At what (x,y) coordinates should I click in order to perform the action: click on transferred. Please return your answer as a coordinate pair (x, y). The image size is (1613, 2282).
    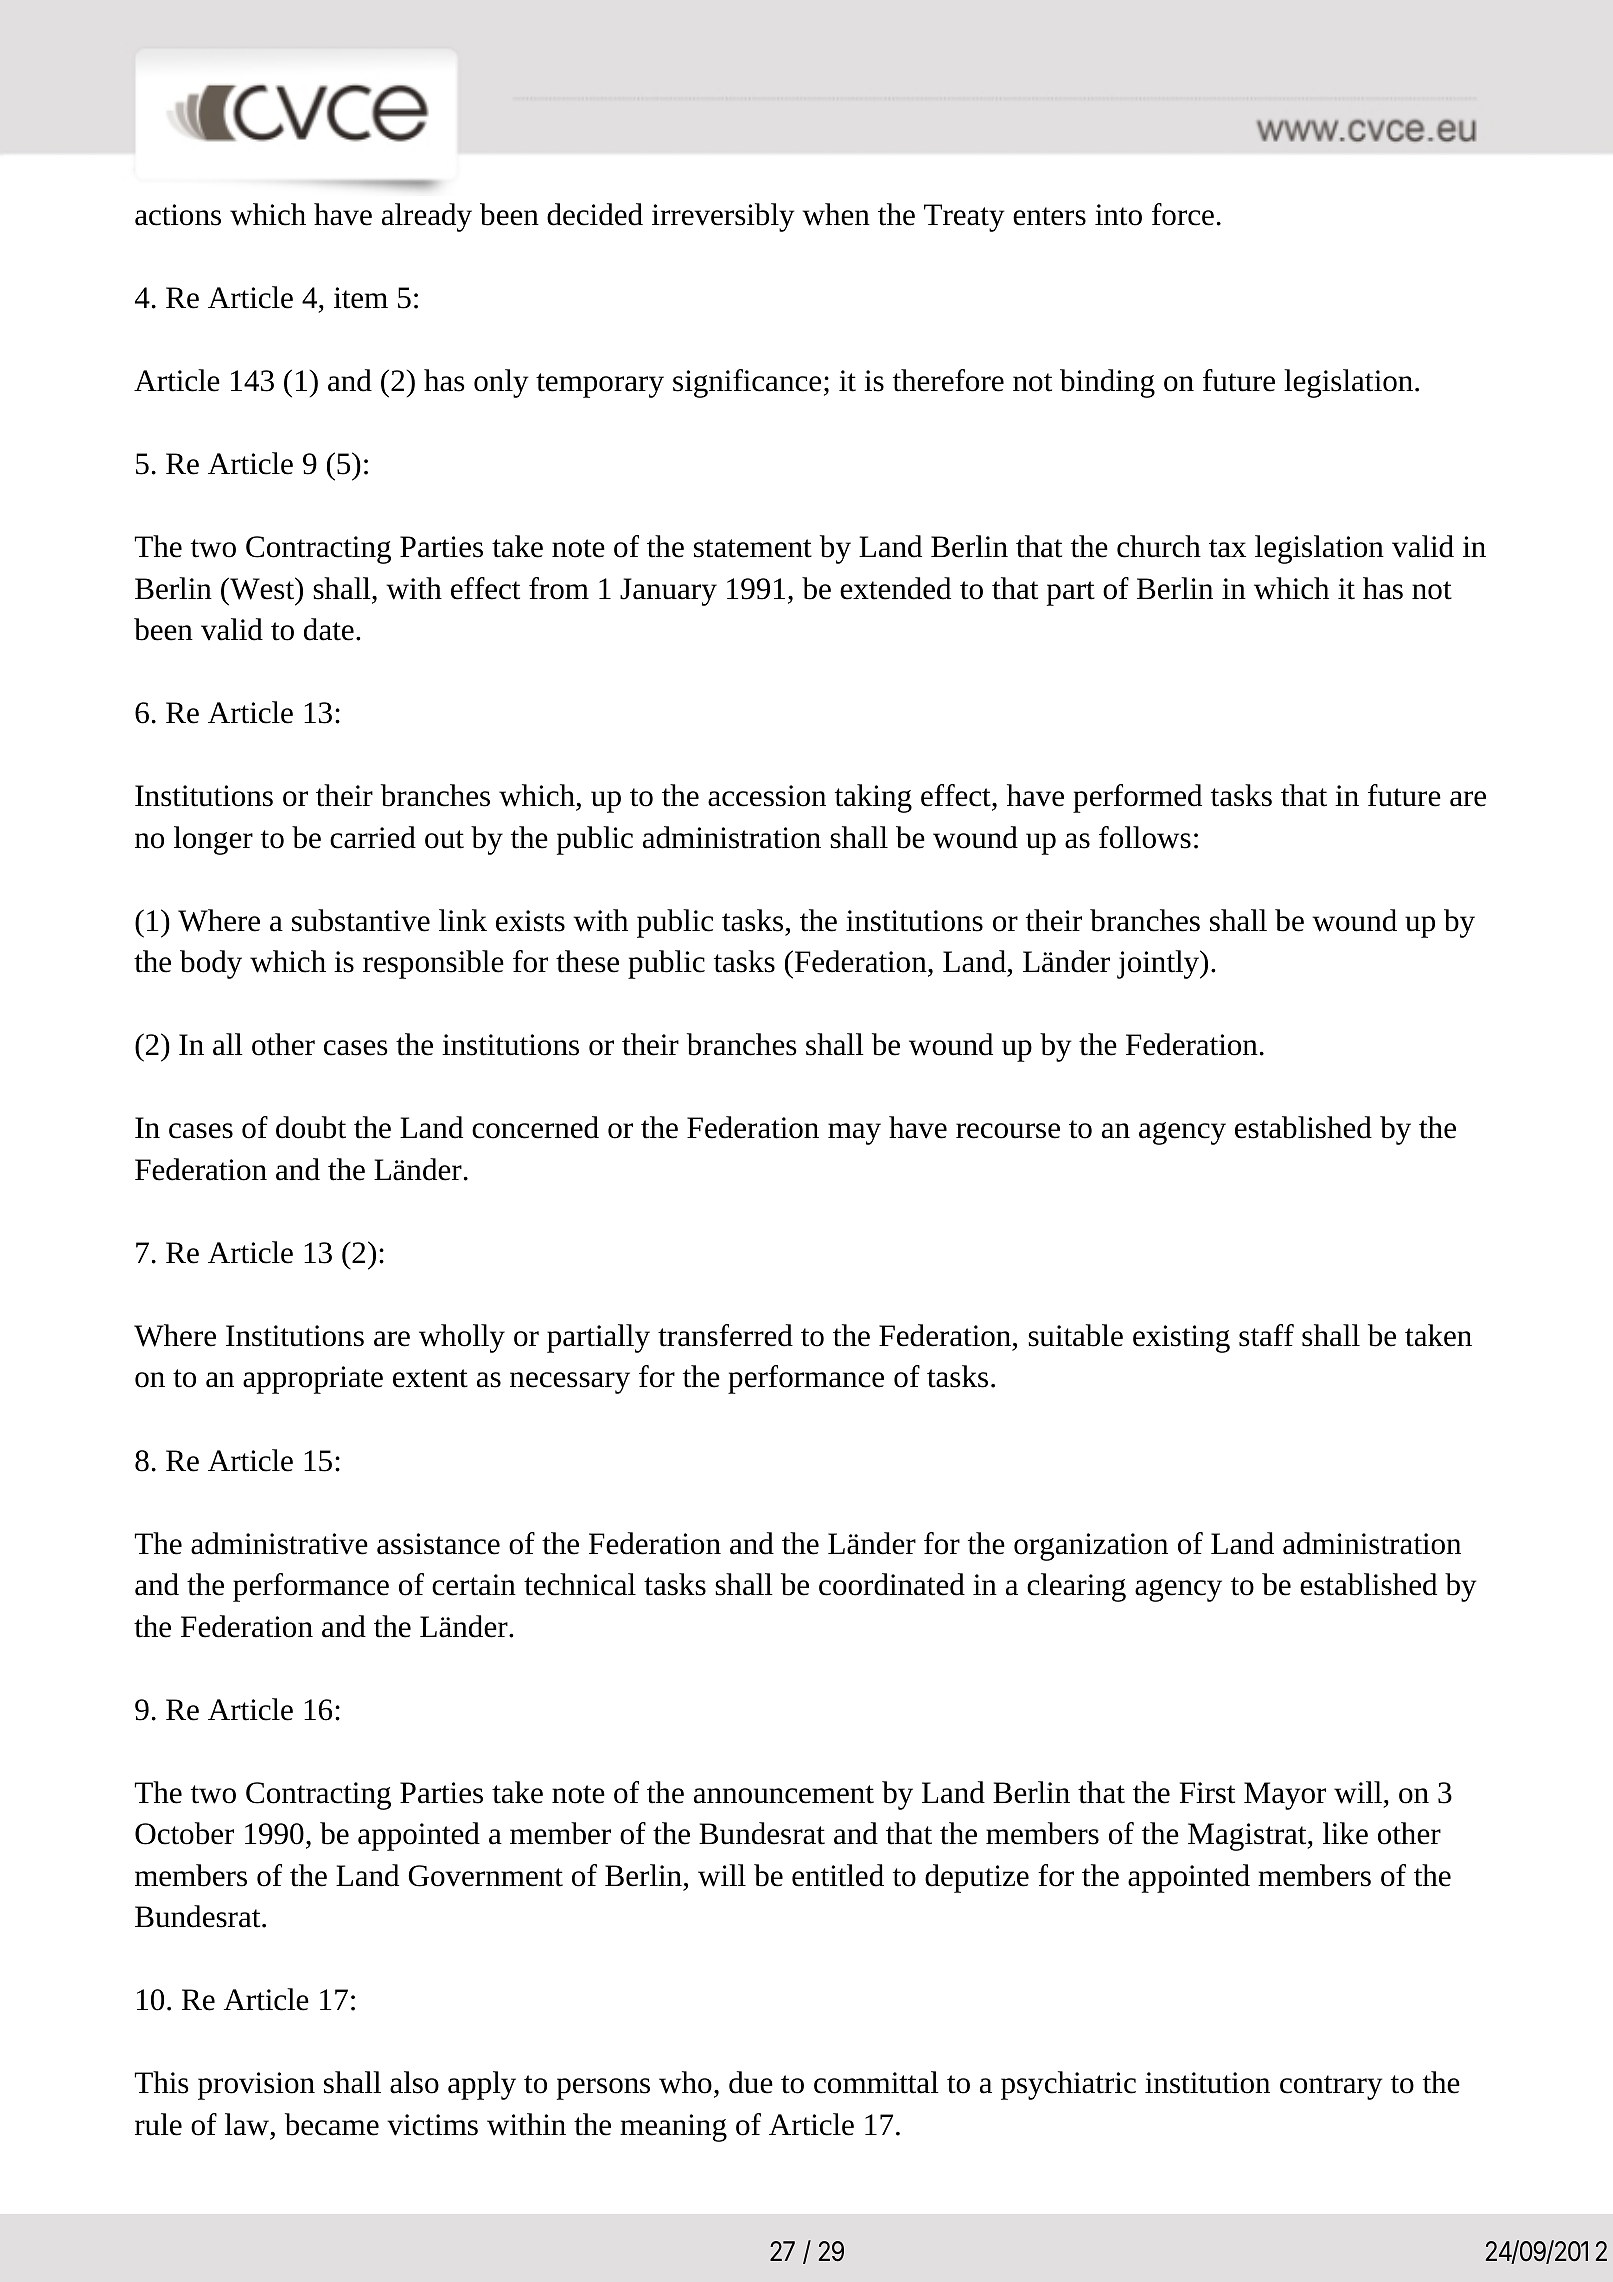
    Looking at the image, I should click on (725, 1335).
